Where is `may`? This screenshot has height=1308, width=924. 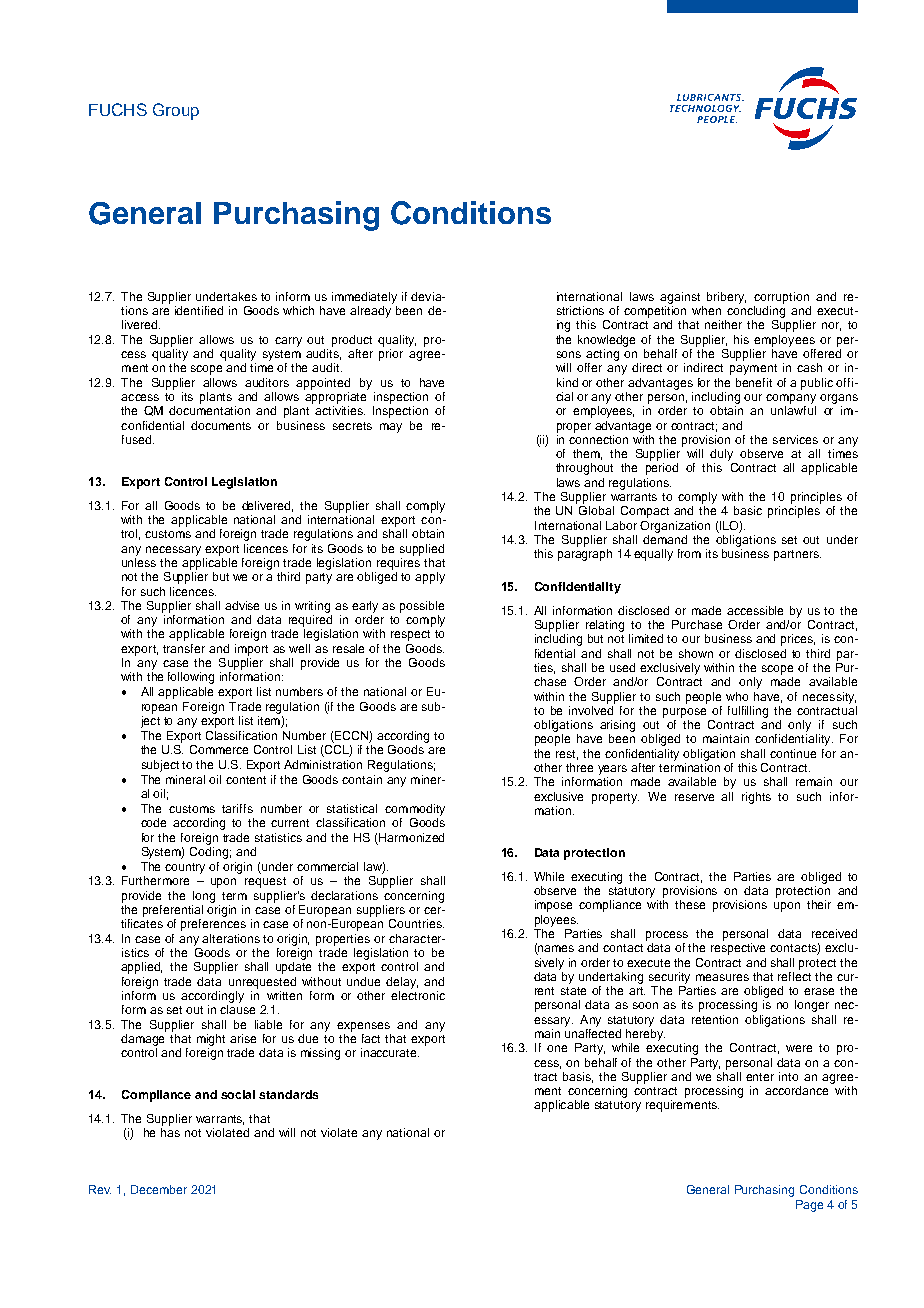
may is located at coordinates (391, 428).
